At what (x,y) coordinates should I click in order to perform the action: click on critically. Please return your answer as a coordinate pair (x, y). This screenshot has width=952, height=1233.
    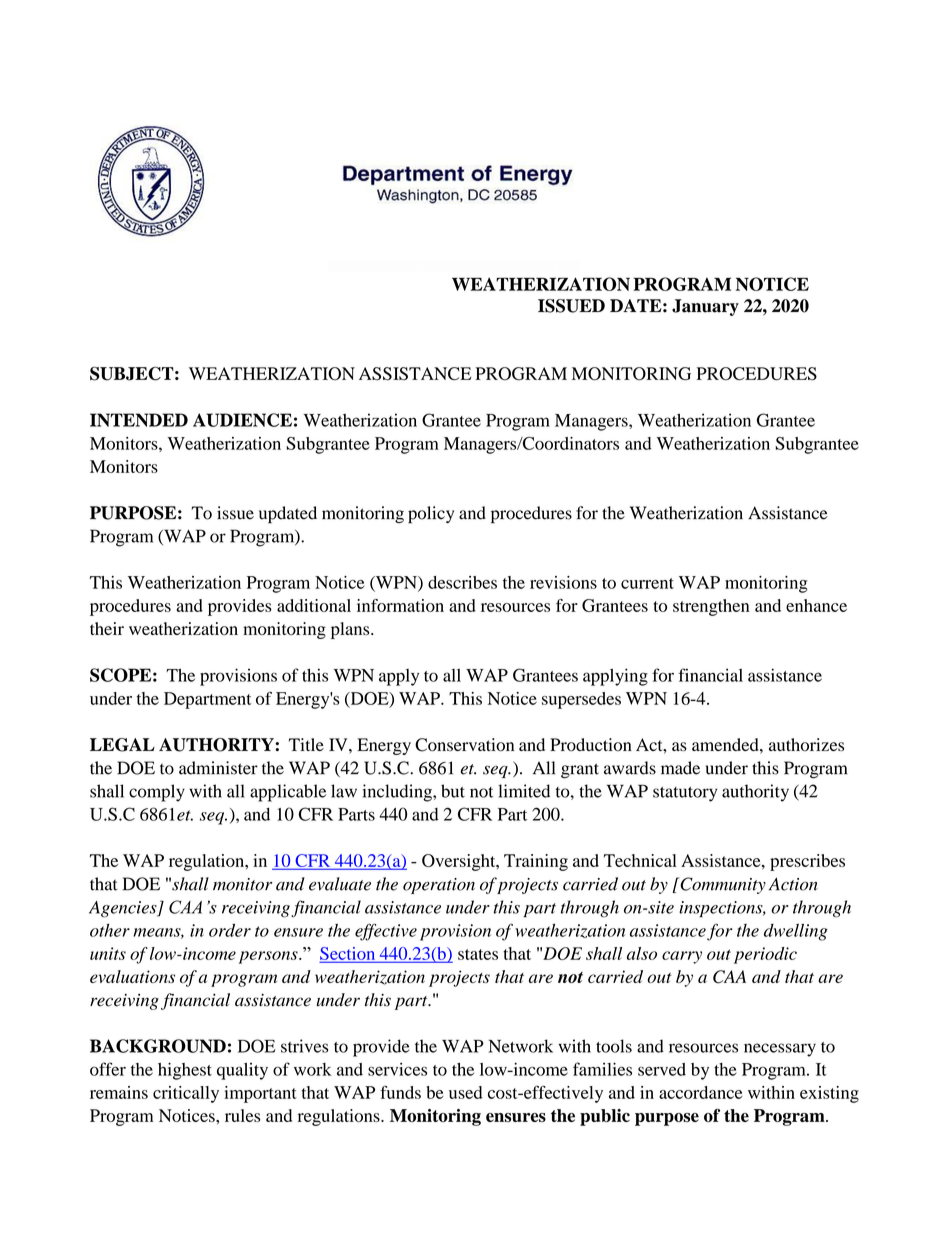
    Looking at the image, I should click on (186, 1094).
